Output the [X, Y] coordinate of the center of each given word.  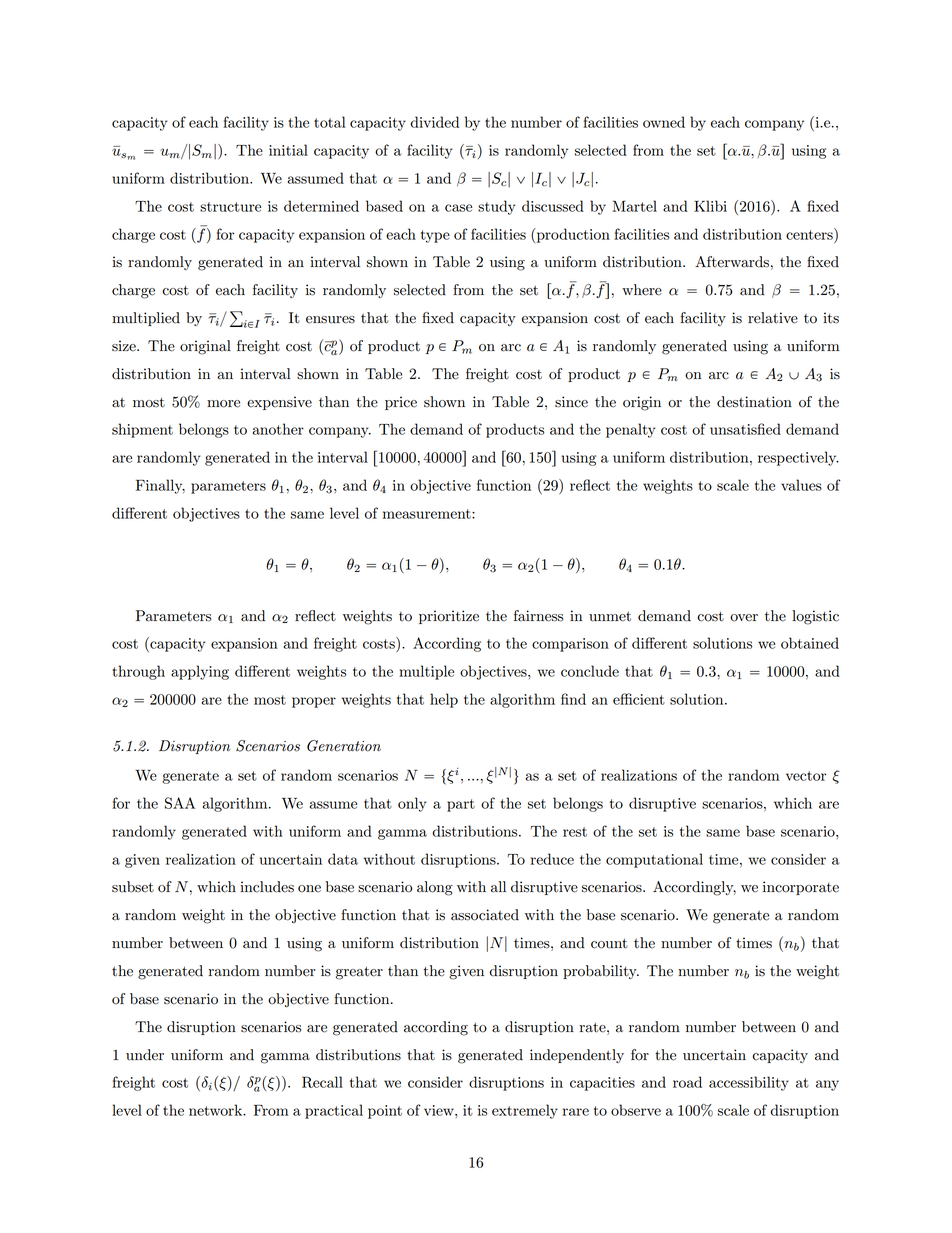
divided [435, 122]
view [440, 1110]
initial [288, 150]
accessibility [749, 1083]
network [217, 1110]
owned [664, 122]
